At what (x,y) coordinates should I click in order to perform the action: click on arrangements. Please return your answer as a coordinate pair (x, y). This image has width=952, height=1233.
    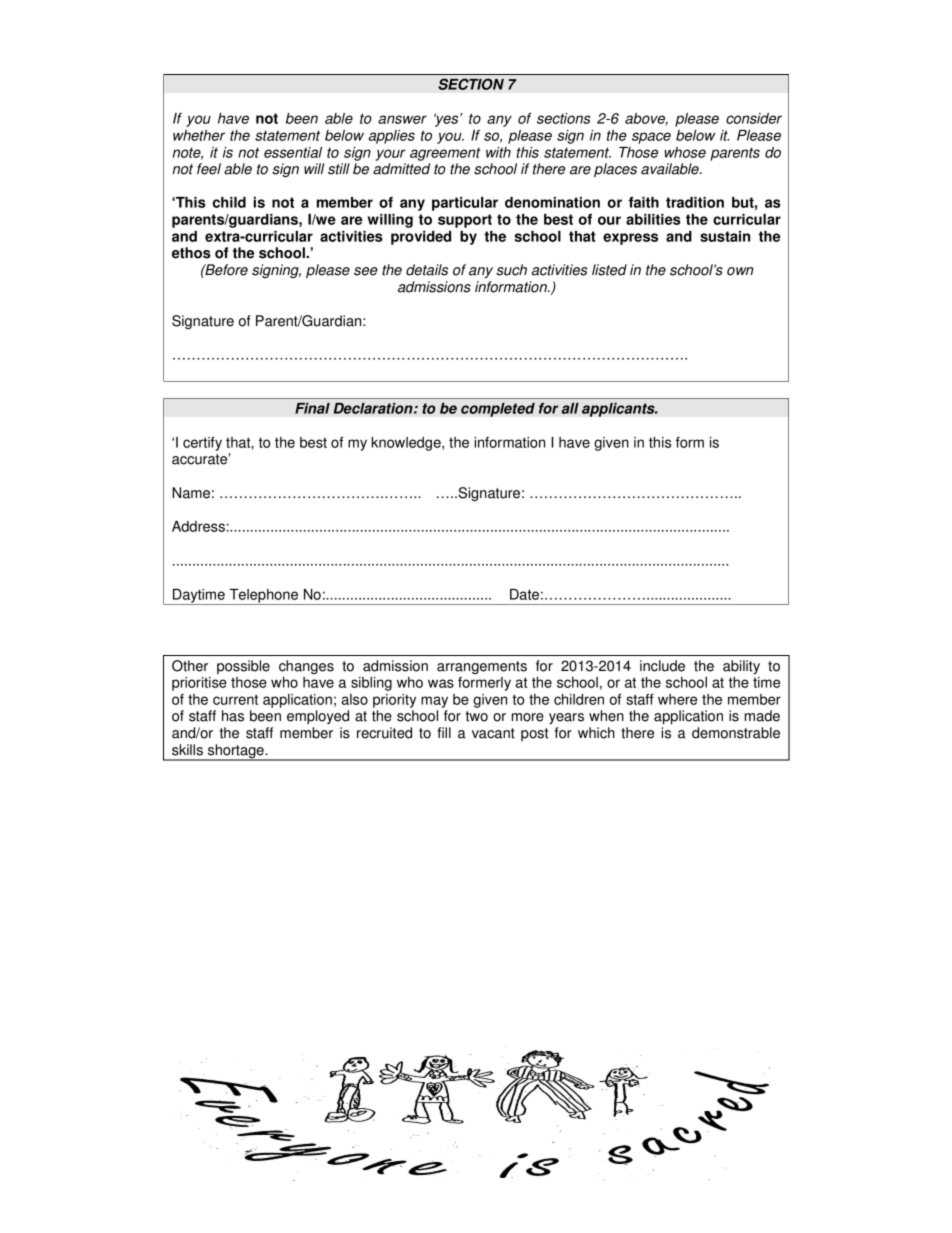
    Looking at the image, I should click on (482, 667).
